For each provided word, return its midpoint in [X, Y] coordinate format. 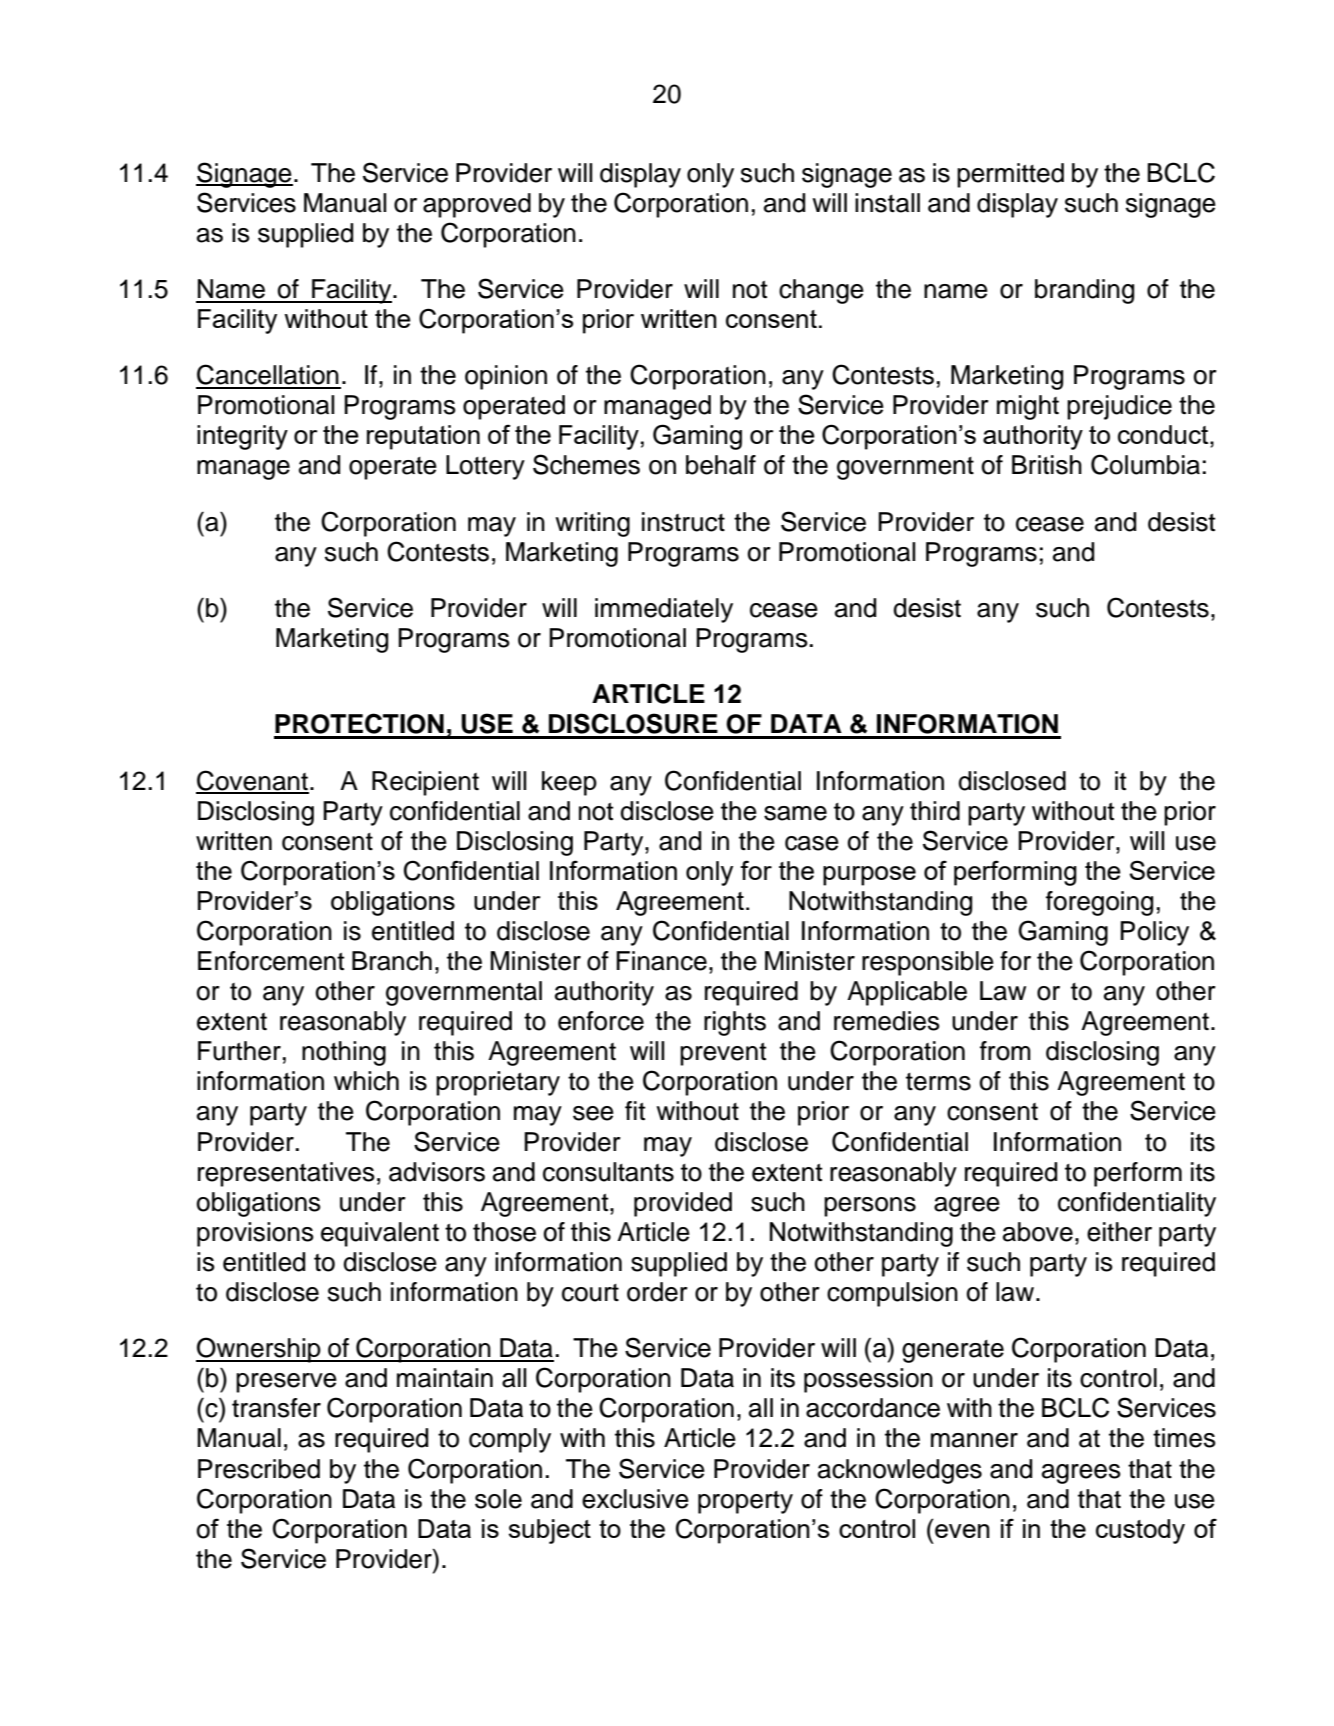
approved [477, 205]
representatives [286, 1174]
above [1038, 1232]
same [795, 813]
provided [683, 1204]
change [821, 291]
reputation [423, 437]
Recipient [425, 783]
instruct [683, 522]
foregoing [1099, 903]
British [1047, 465]
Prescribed [259, 1469]
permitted [1010, 175]
